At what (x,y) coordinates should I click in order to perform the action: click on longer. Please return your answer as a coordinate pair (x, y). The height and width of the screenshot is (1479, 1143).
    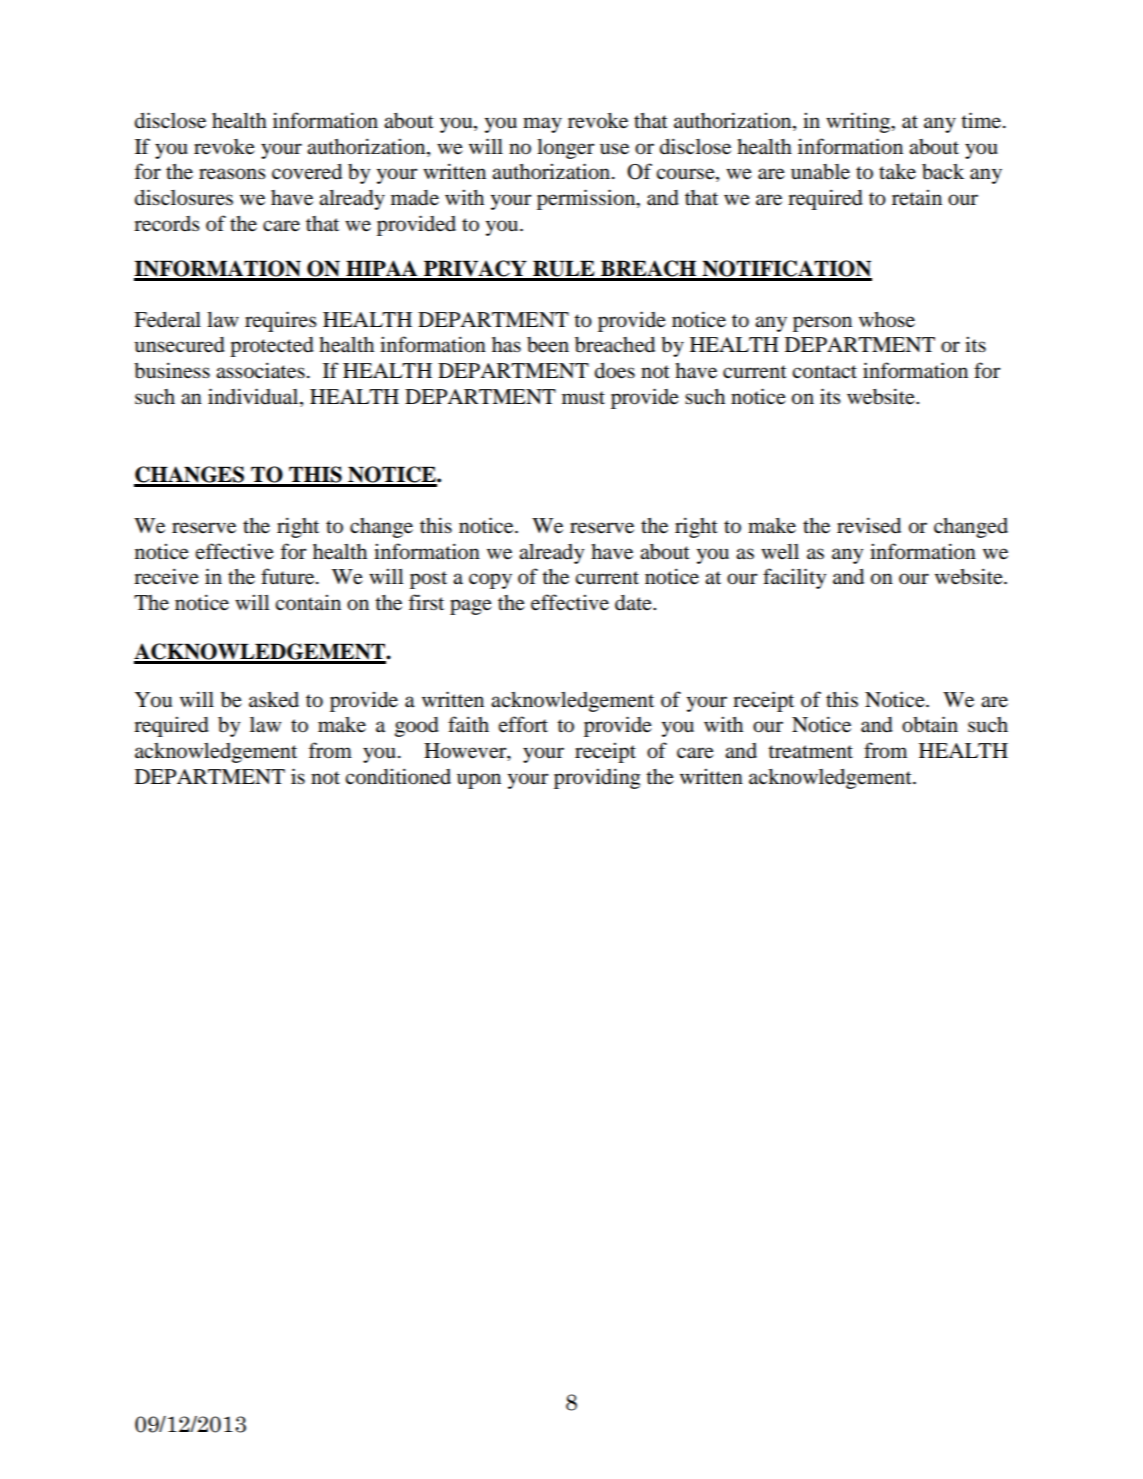
    Looking at the image, I should click on (566, 149).
